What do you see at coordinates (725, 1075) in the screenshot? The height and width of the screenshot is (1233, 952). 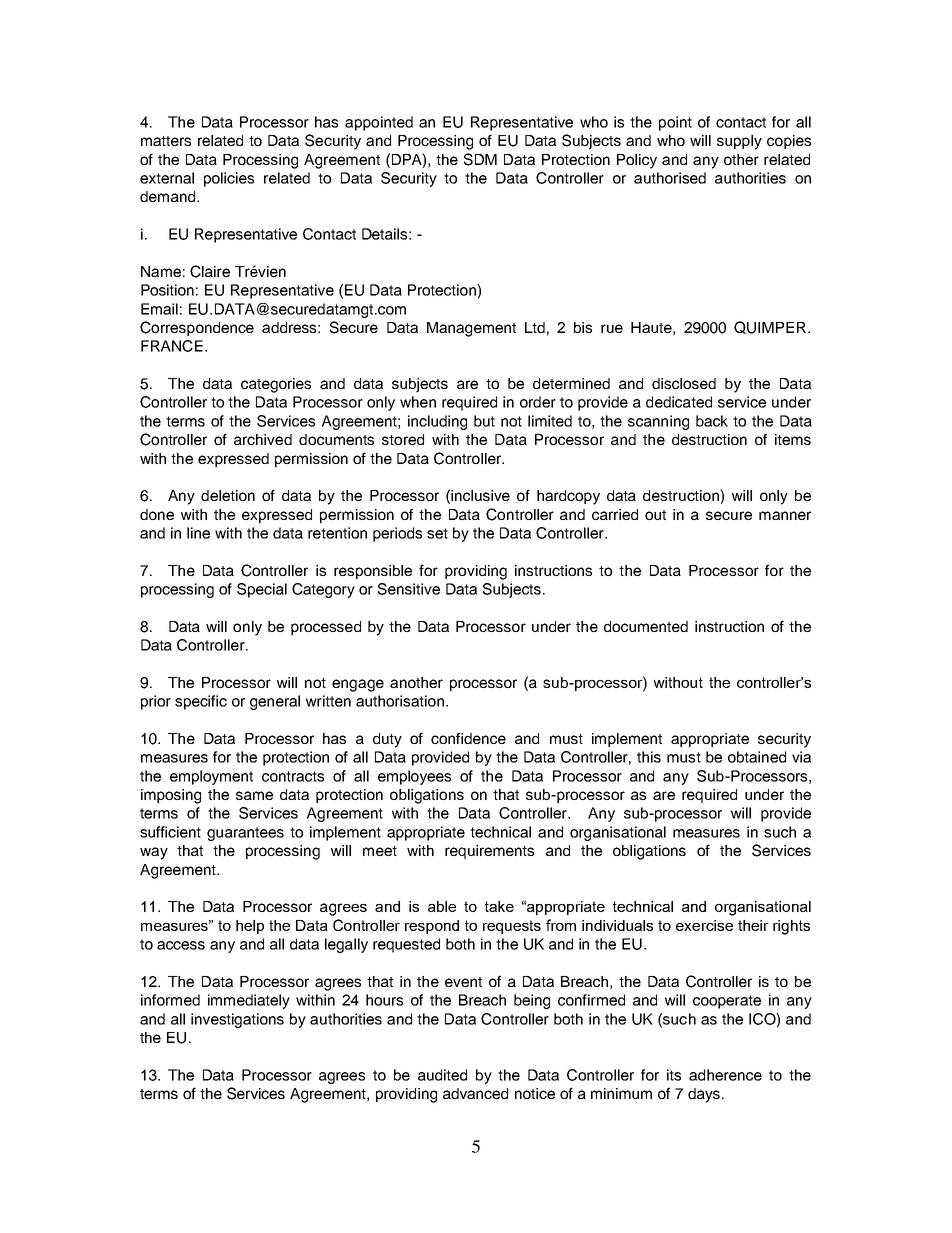 I see `adherence` at bounding box center [725, 1075].
